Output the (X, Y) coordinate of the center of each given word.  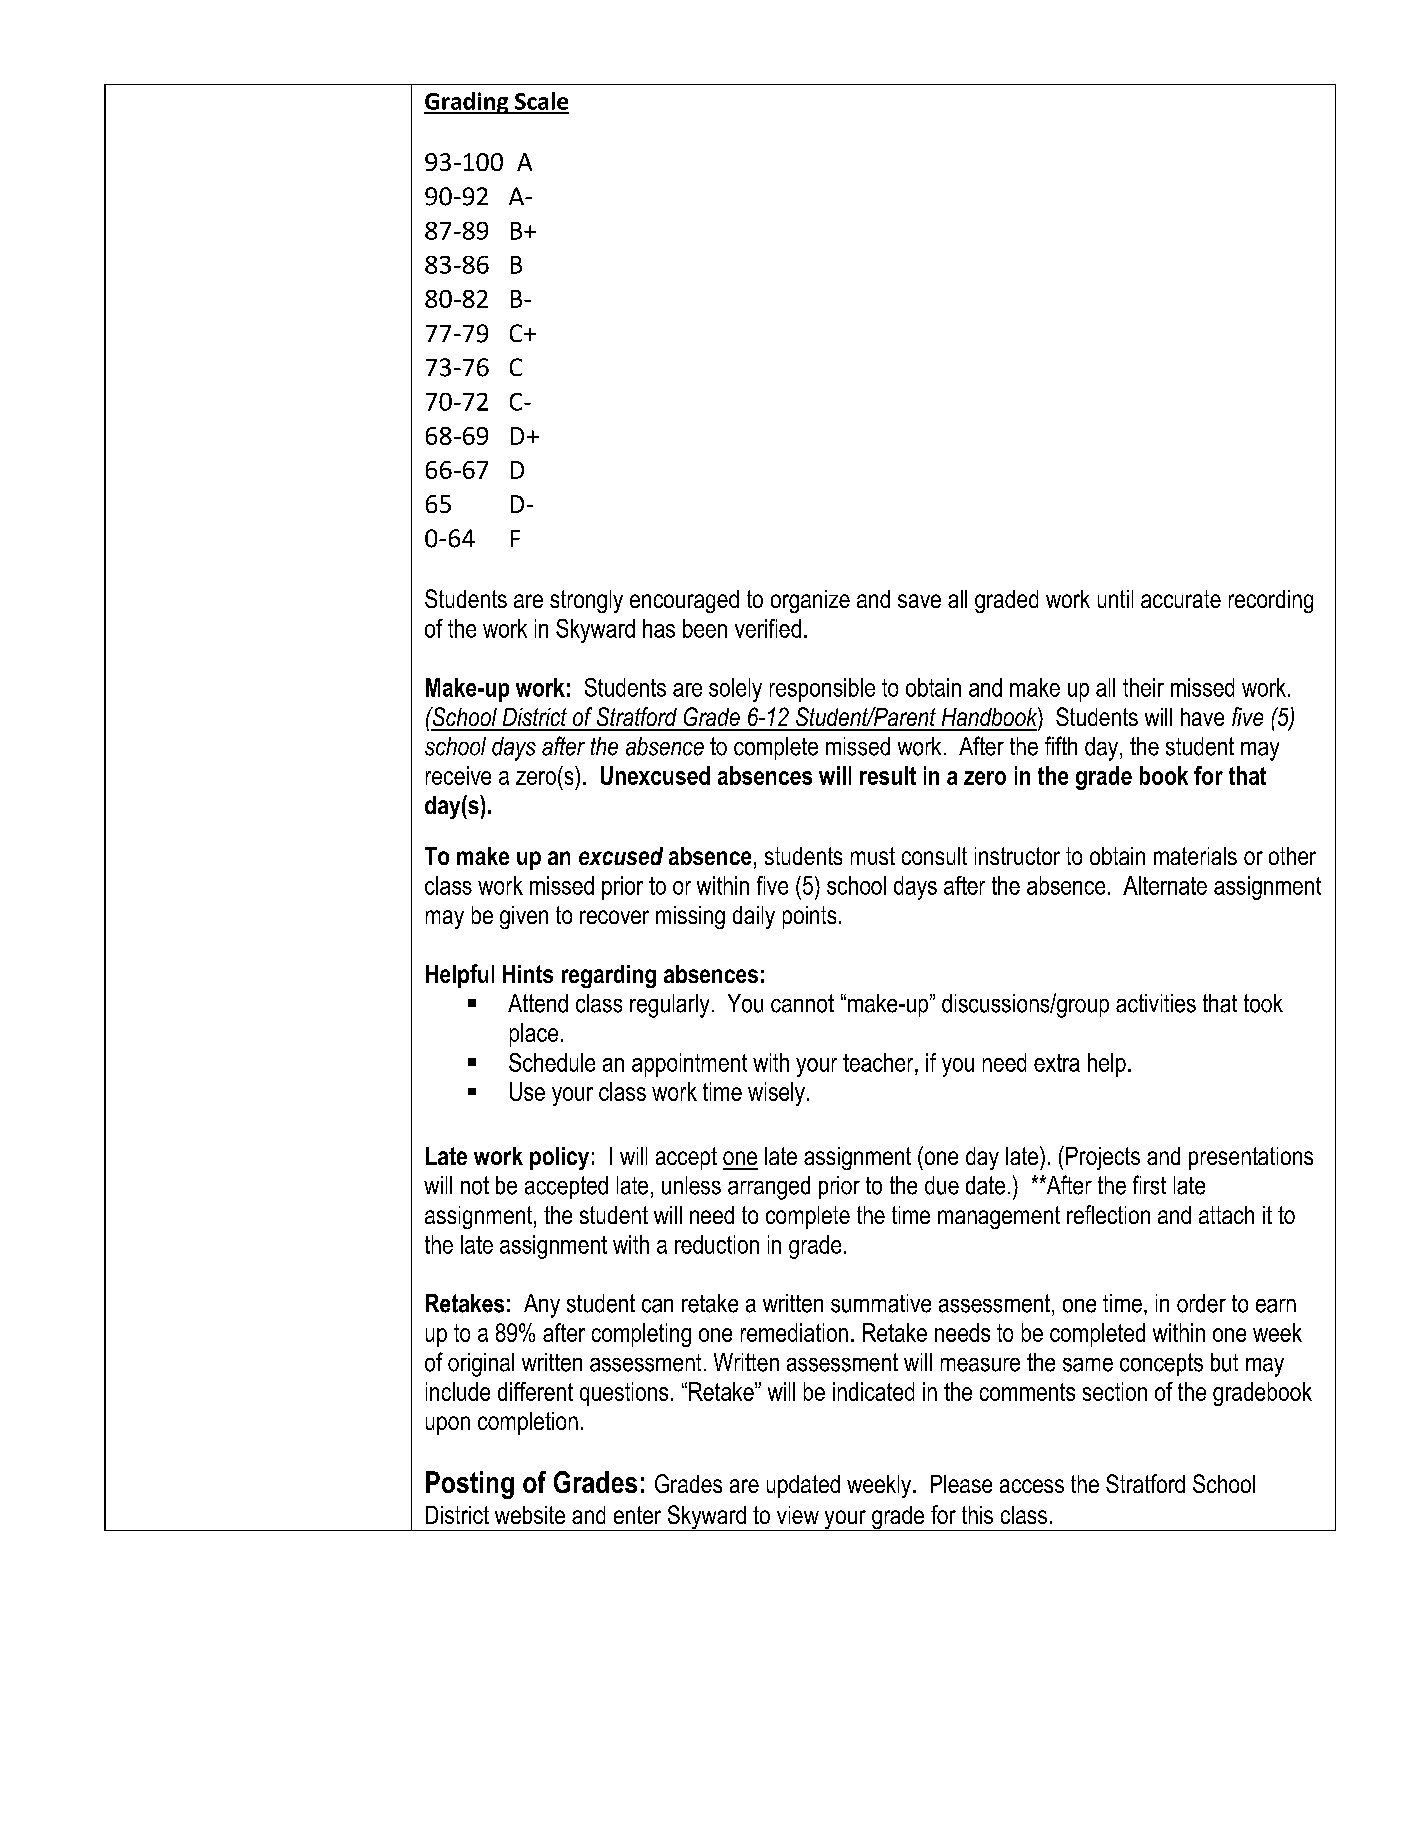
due (942, 1185)
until (1115, 599)
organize (810, 601)
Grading (467, 103)
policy (559, 1158)
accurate (1181, 599)
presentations (1251, 1158)
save (919, 601)
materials (1195, 856)
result (888, 775)
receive (458, 775)
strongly (586, 601)
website (530, 1515)
